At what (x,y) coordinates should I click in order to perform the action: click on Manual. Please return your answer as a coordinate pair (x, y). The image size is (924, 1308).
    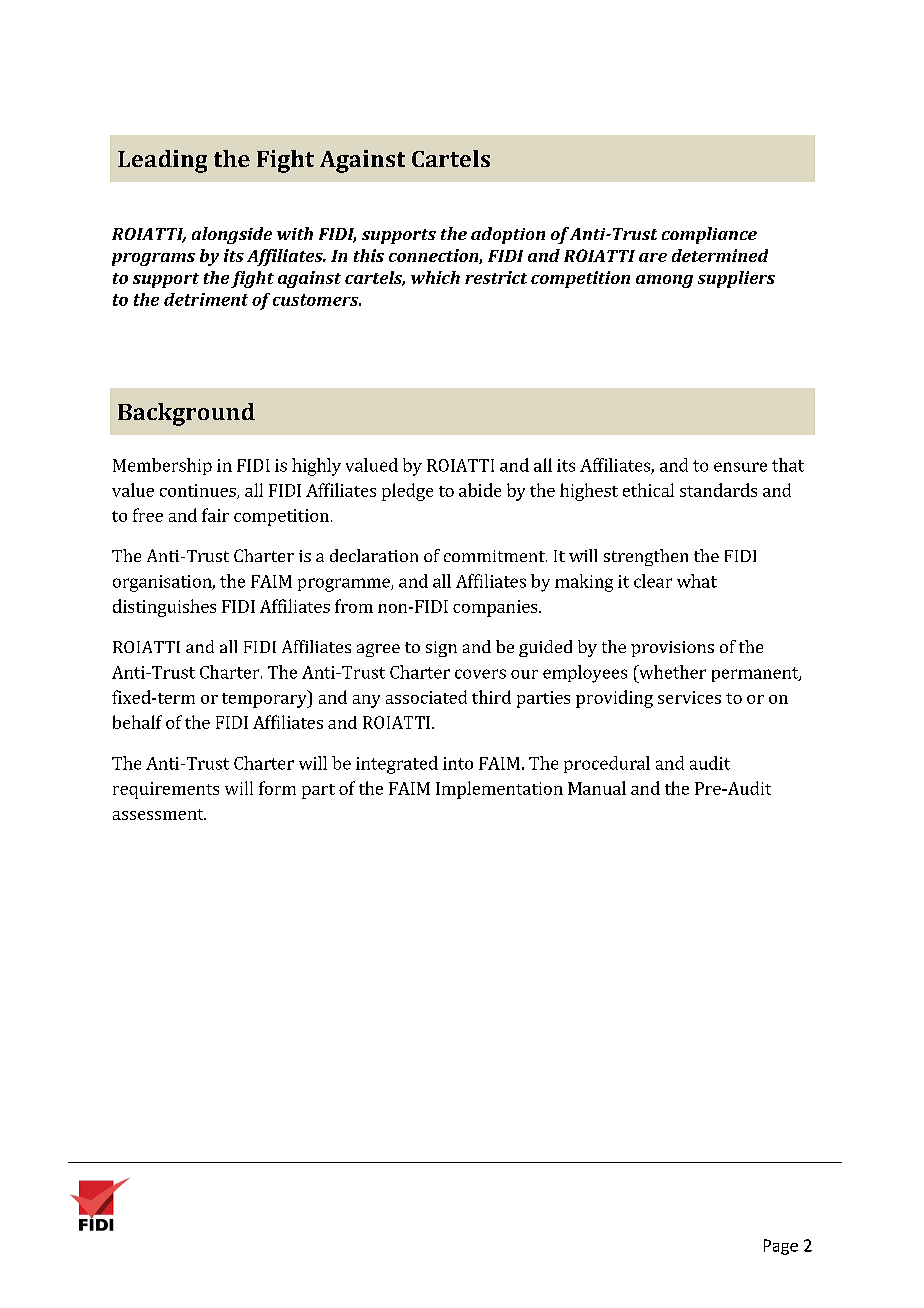
    Looking at the image, I should click on (597, 788).
